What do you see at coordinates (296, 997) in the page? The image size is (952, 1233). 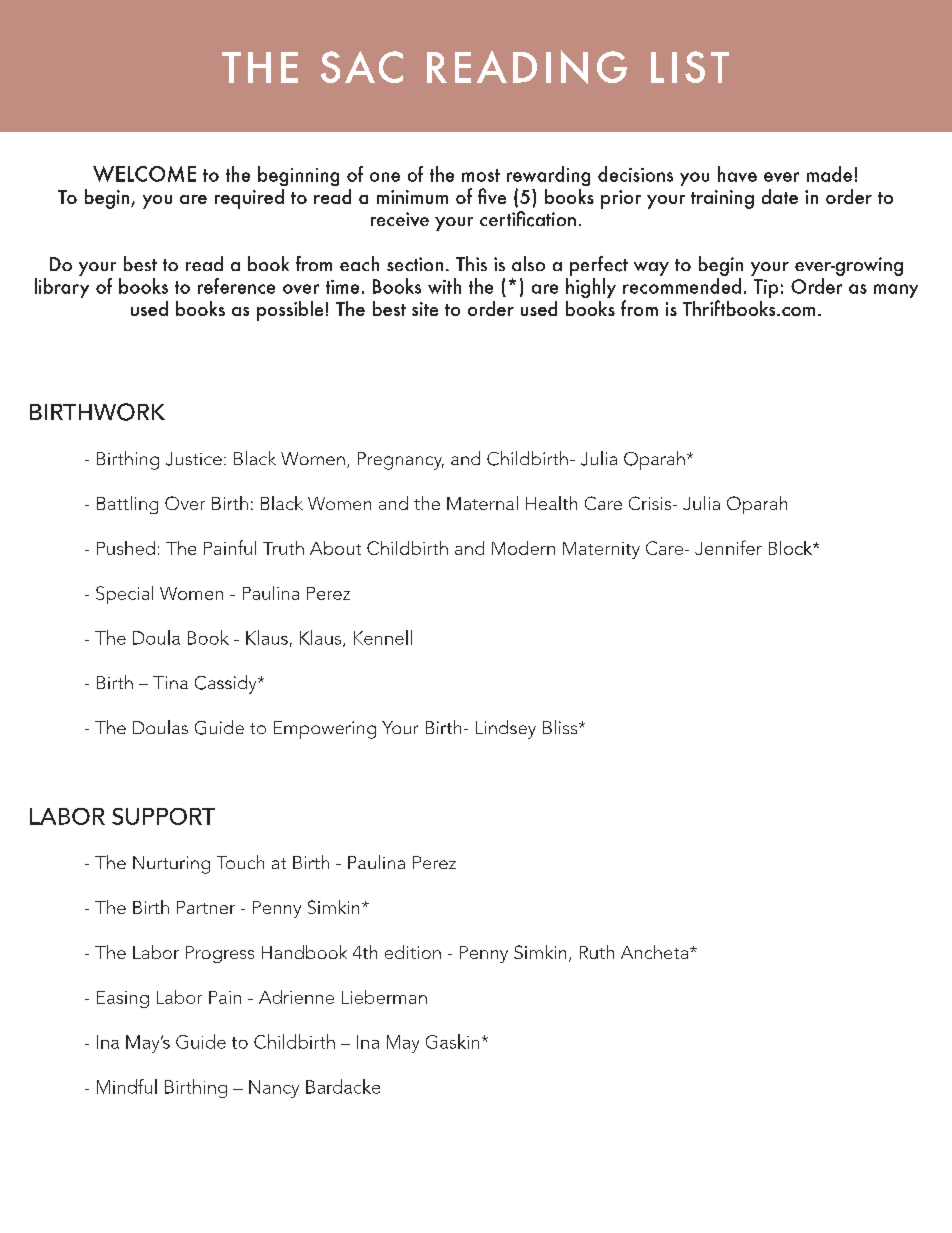 I see `Adrienne` at bounding box center [296, 997].
